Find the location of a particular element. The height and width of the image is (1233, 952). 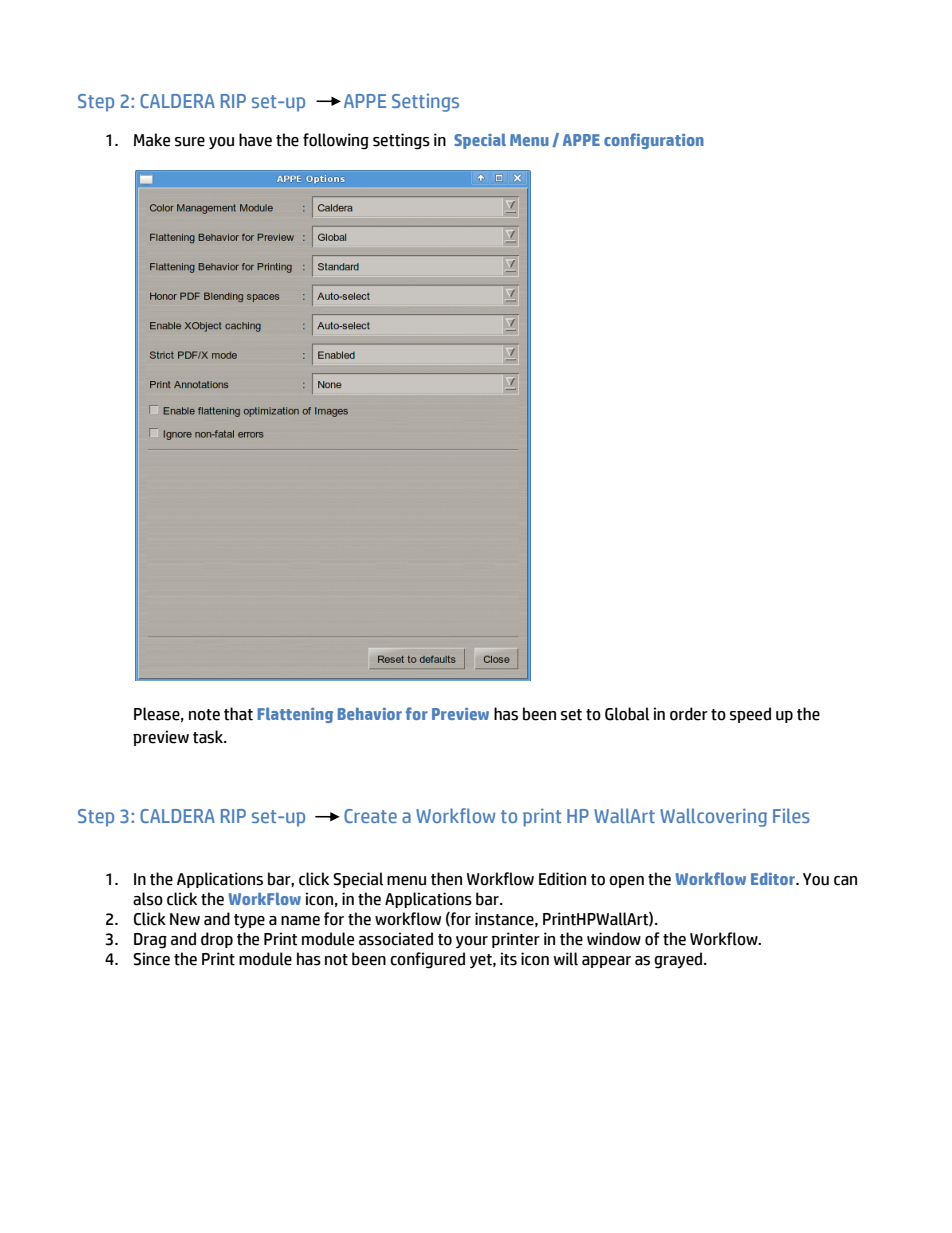

drop is located at coordinates (217, 940).
